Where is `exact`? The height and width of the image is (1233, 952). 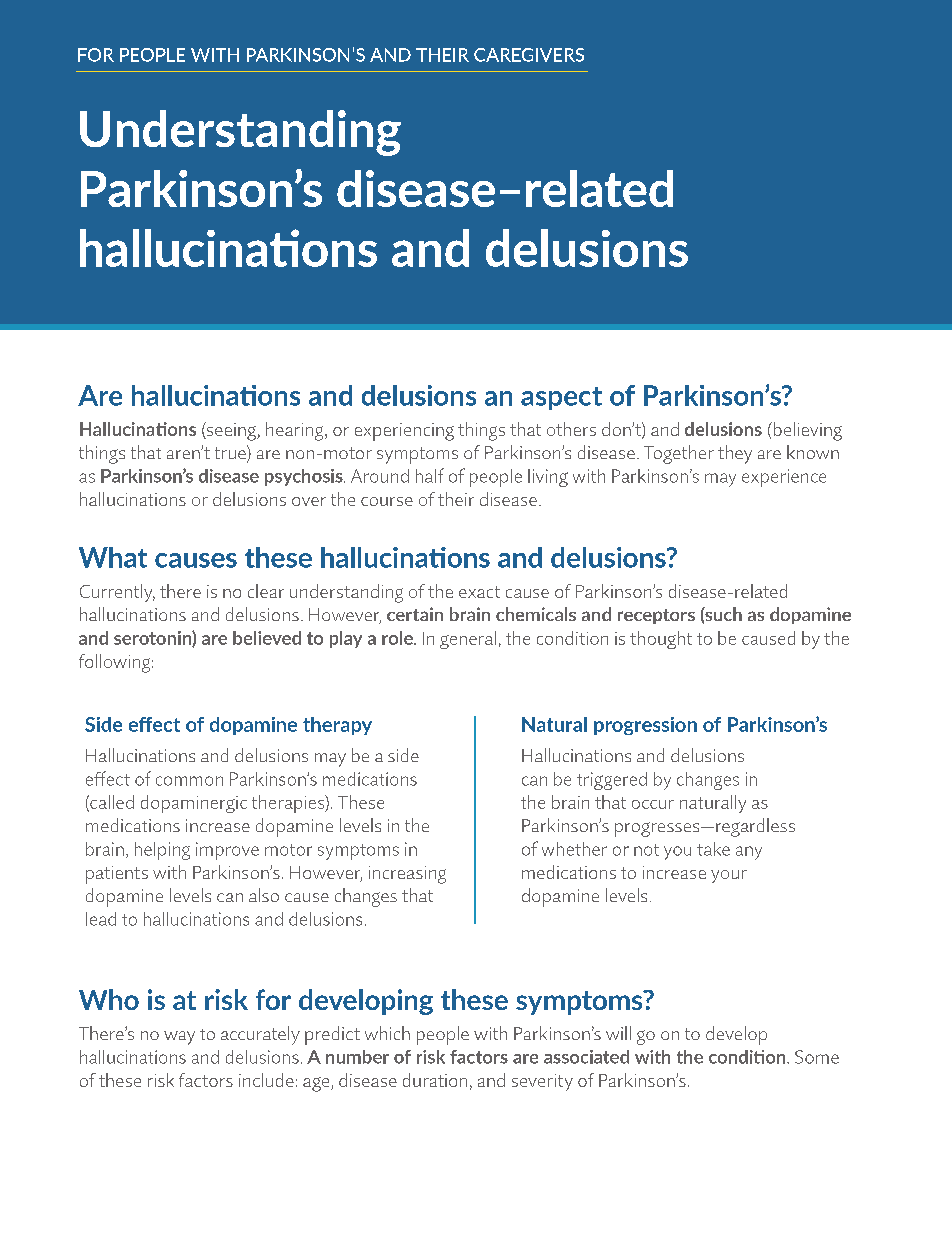
exact is located at coordinates (479, 592).
